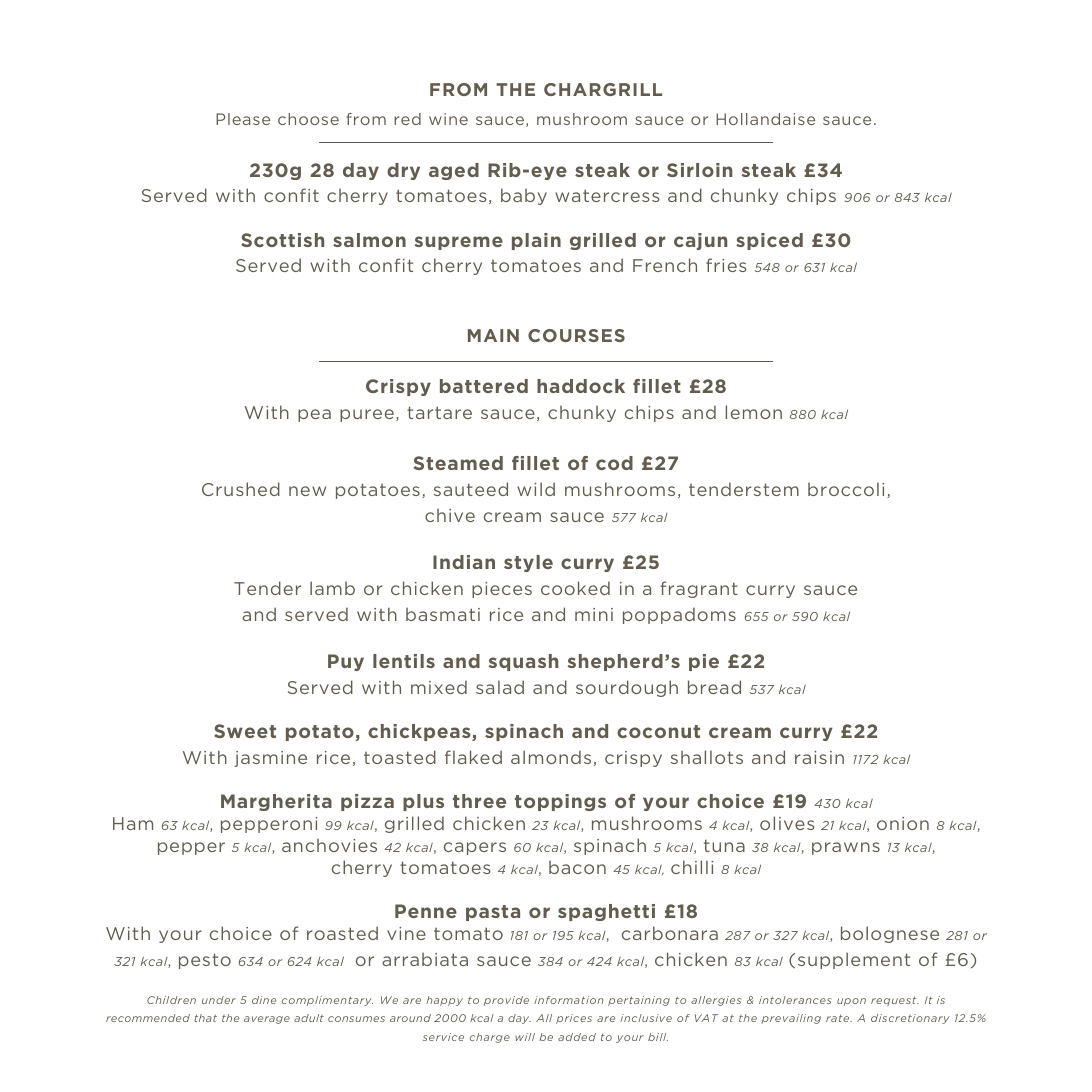 This screenshot has height=1092, width=1092. What do you see at coordinates (243, 119) in the screenshot?
I see `Please` at bounding box center [243, 119].
